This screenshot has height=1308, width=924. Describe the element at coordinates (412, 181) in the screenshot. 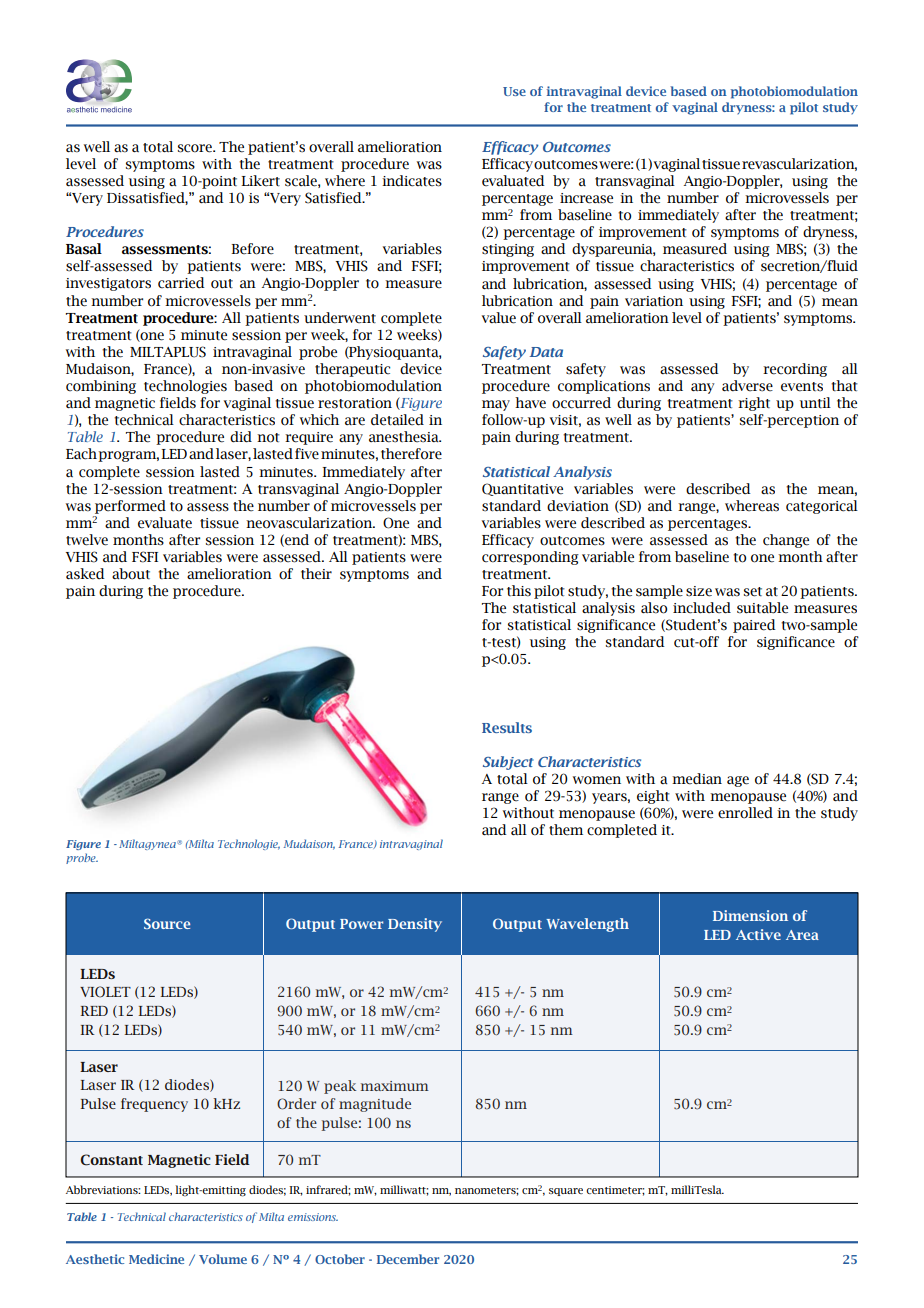

I see `indicates` at that location.
